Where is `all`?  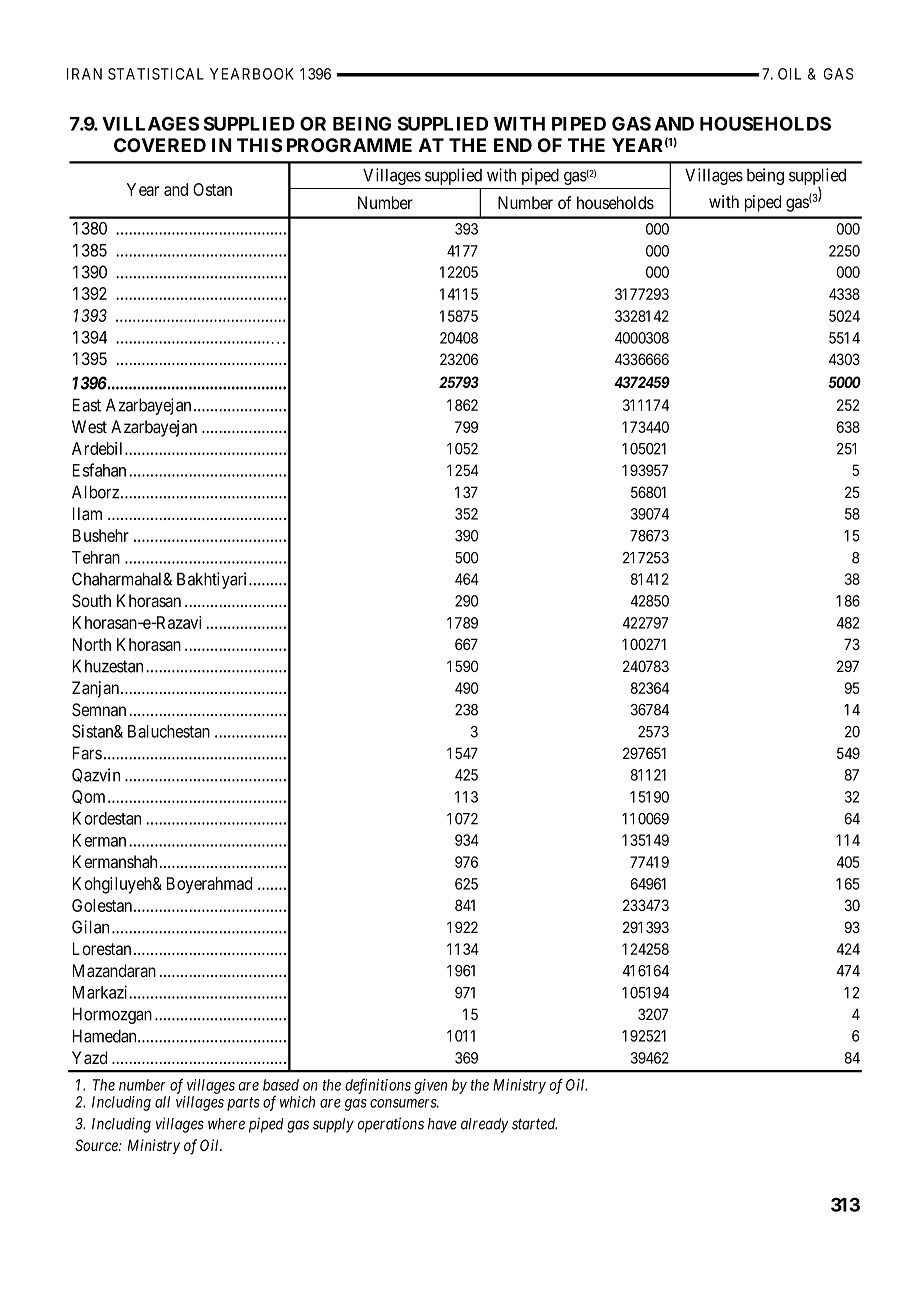 all is located at coordinates (162, 1102).
